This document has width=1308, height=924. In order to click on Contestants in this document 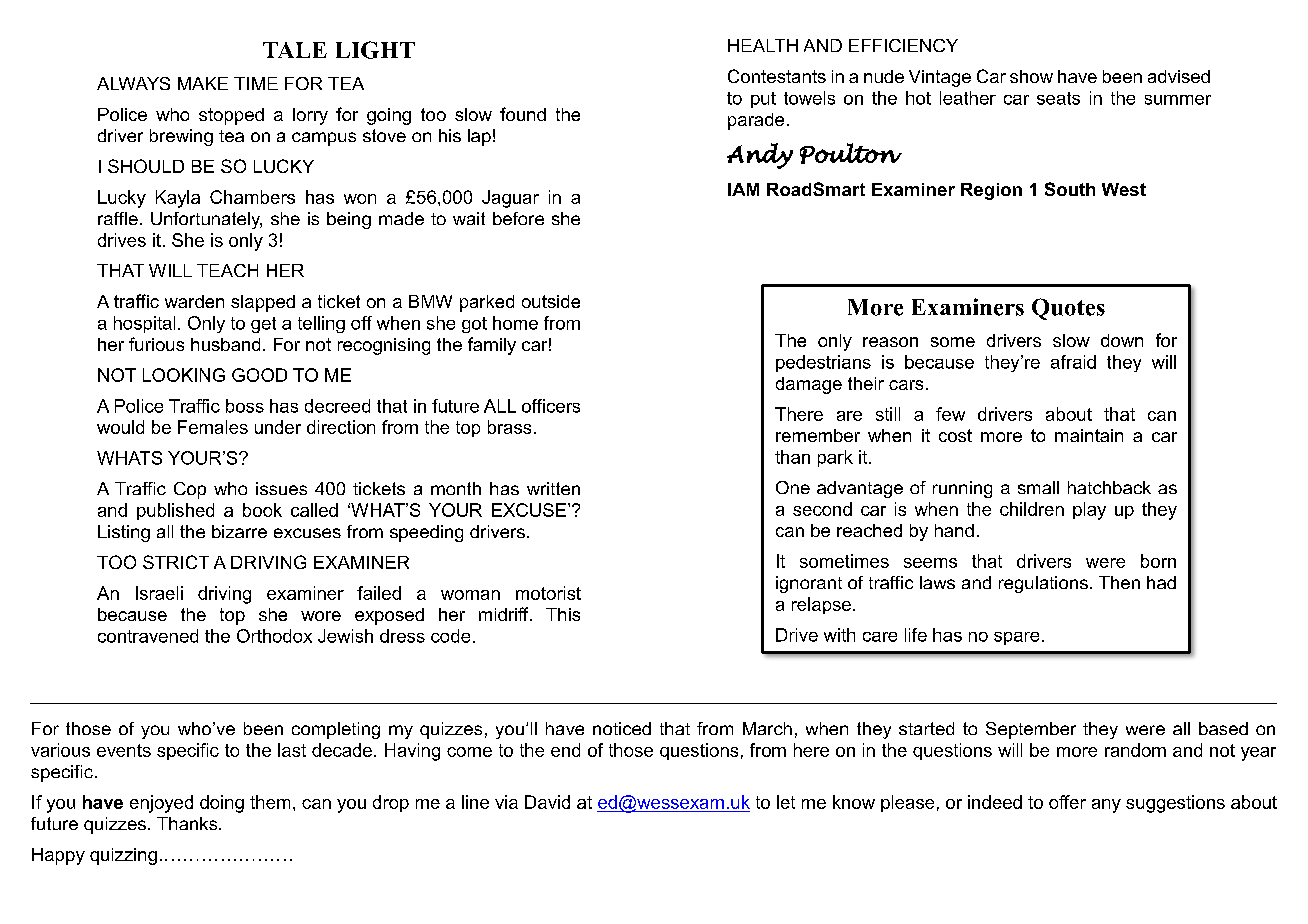, I will do `click(777, 76)`.
